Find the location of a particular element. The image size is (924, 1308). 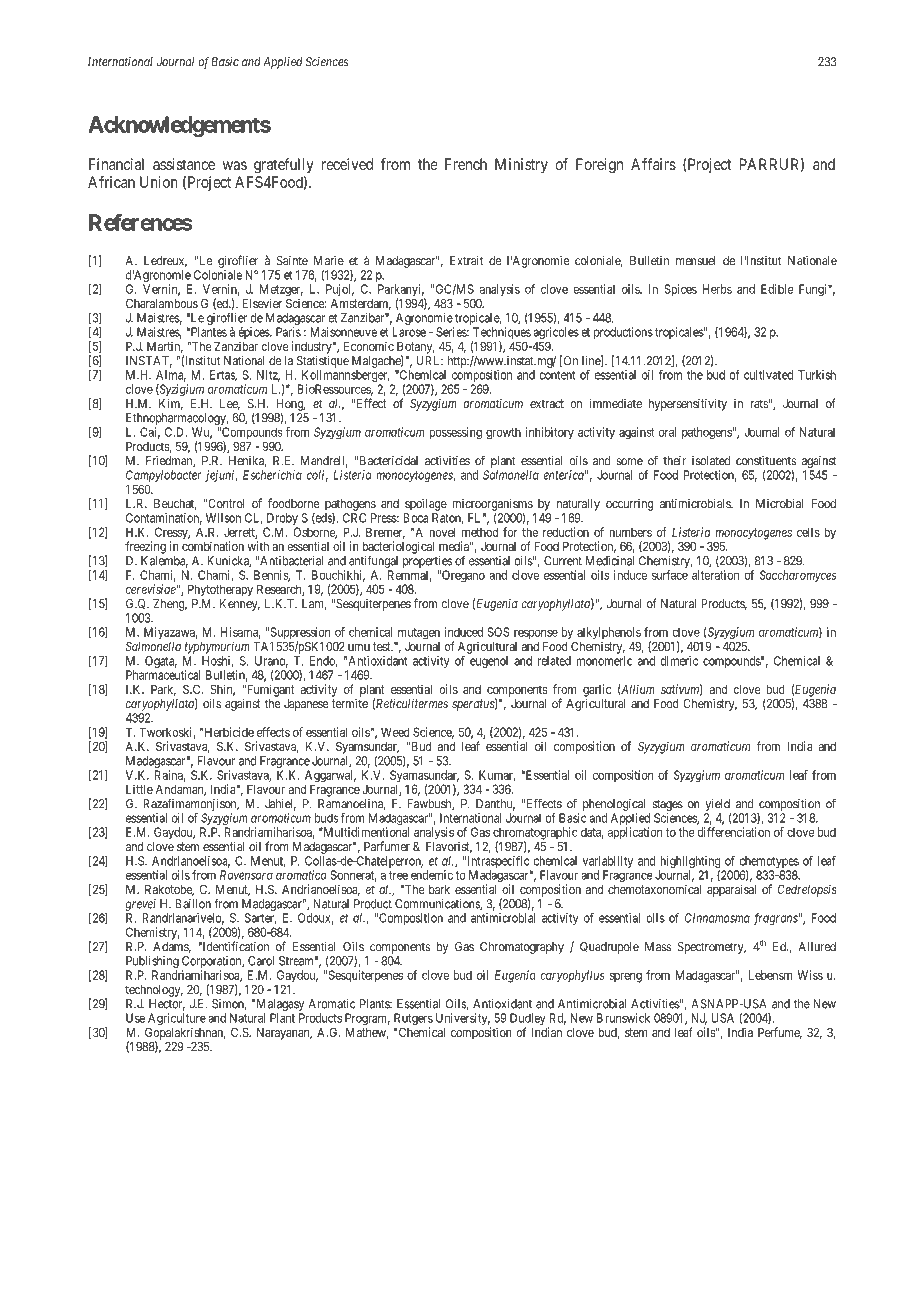

Phytotherapy is located at coordinates (220, 590).
